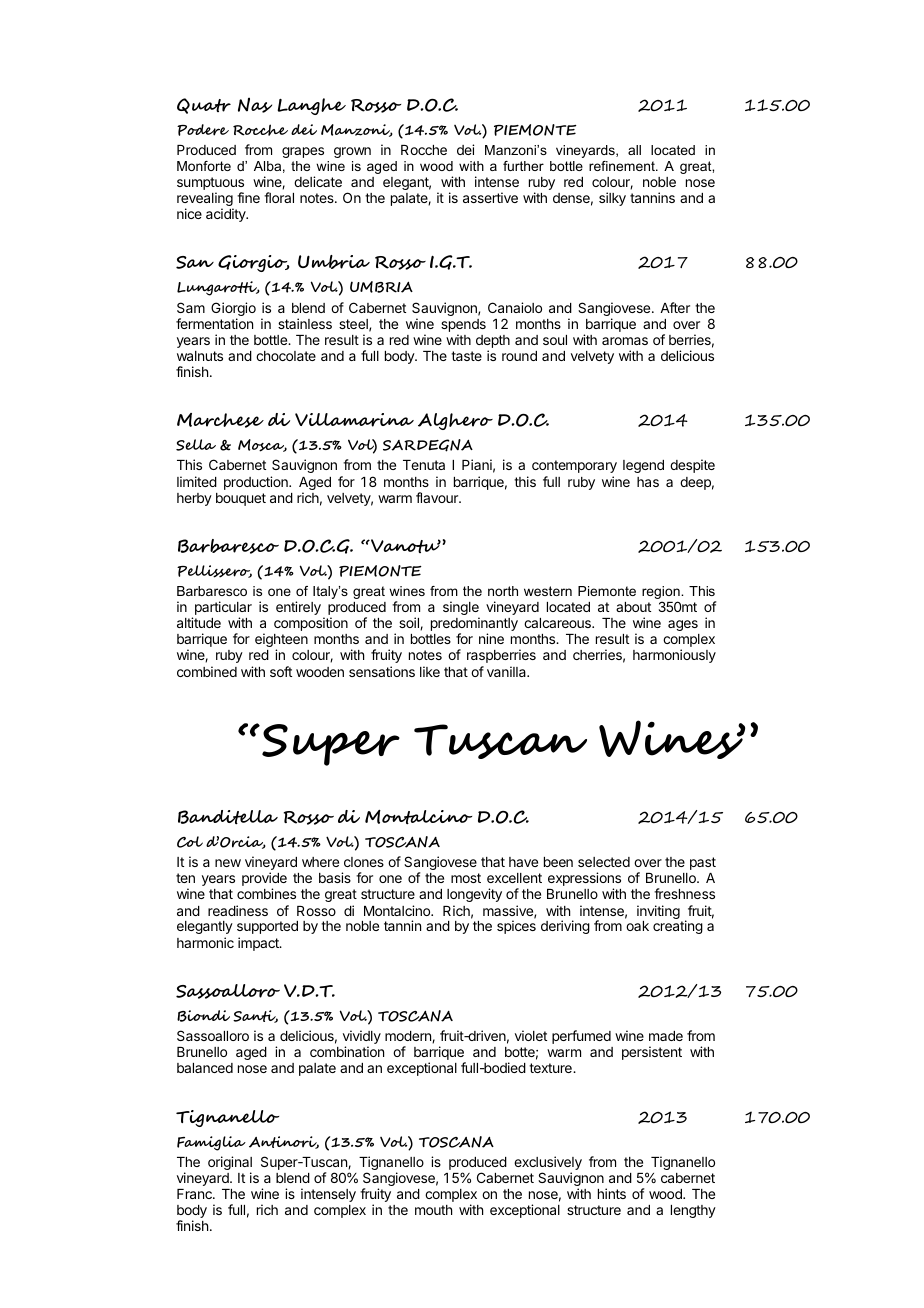  Describe the element at coordinates (230, 1164) in the image. I see `original` at that location.
